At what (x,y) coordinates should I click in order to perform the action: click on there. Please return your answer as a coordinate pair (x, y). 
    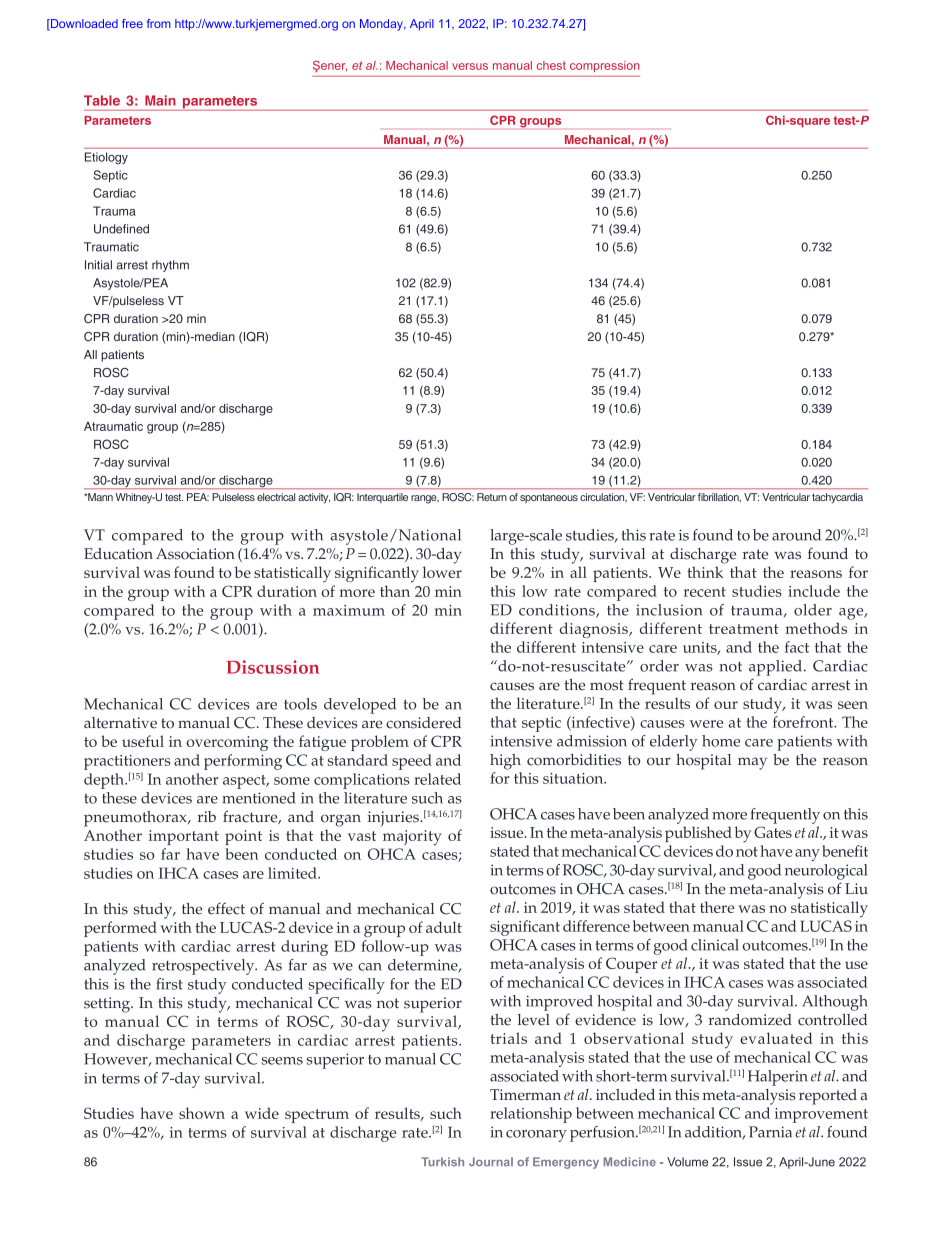
    Looking at the image, I should click on (717, 907).
